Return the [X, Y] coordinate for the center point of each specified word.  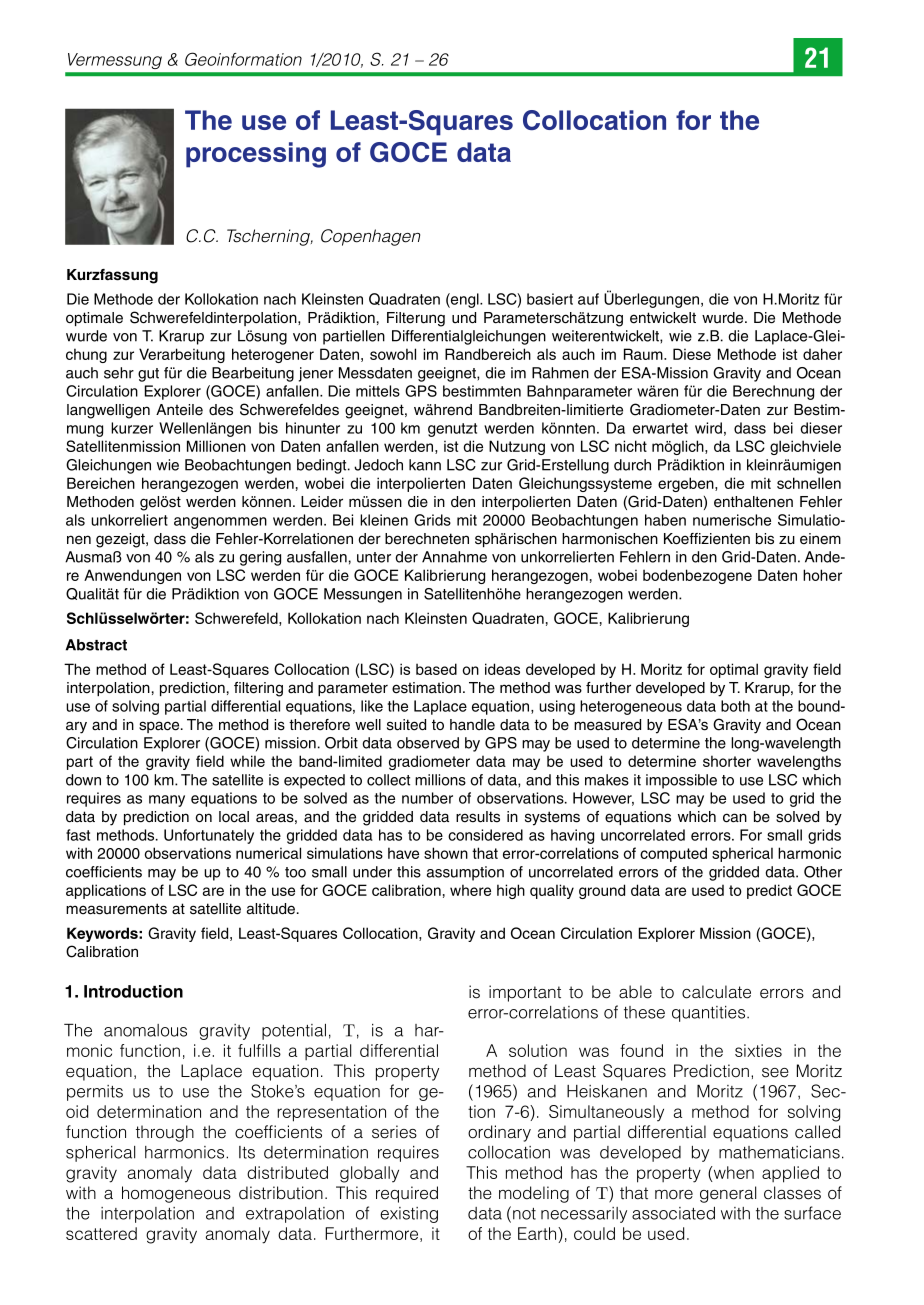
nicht [631, 446]
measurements [116, 909]
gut [148, 375]
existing [409, 1215]
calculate [716, 992]
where [470, 890]
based [436, 669]
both [735, 706]
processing [256, 155]
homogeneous [176, 1194]
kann [425, 465]
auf [588, 299]
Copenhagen [370, 237]
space [160, 727]
